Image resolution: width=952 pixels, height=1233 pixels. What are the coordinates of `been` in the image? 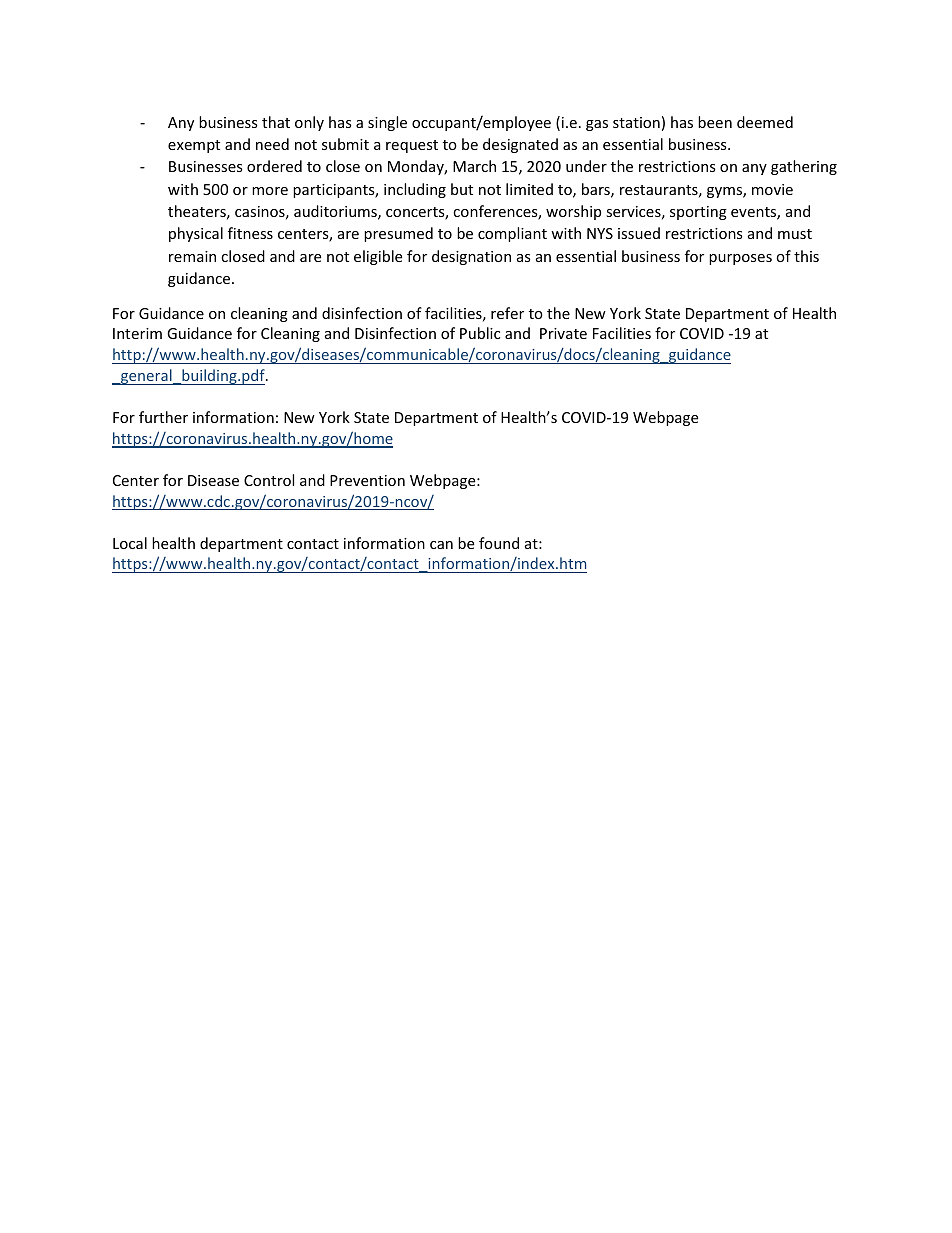 It's located at (715, 122).
